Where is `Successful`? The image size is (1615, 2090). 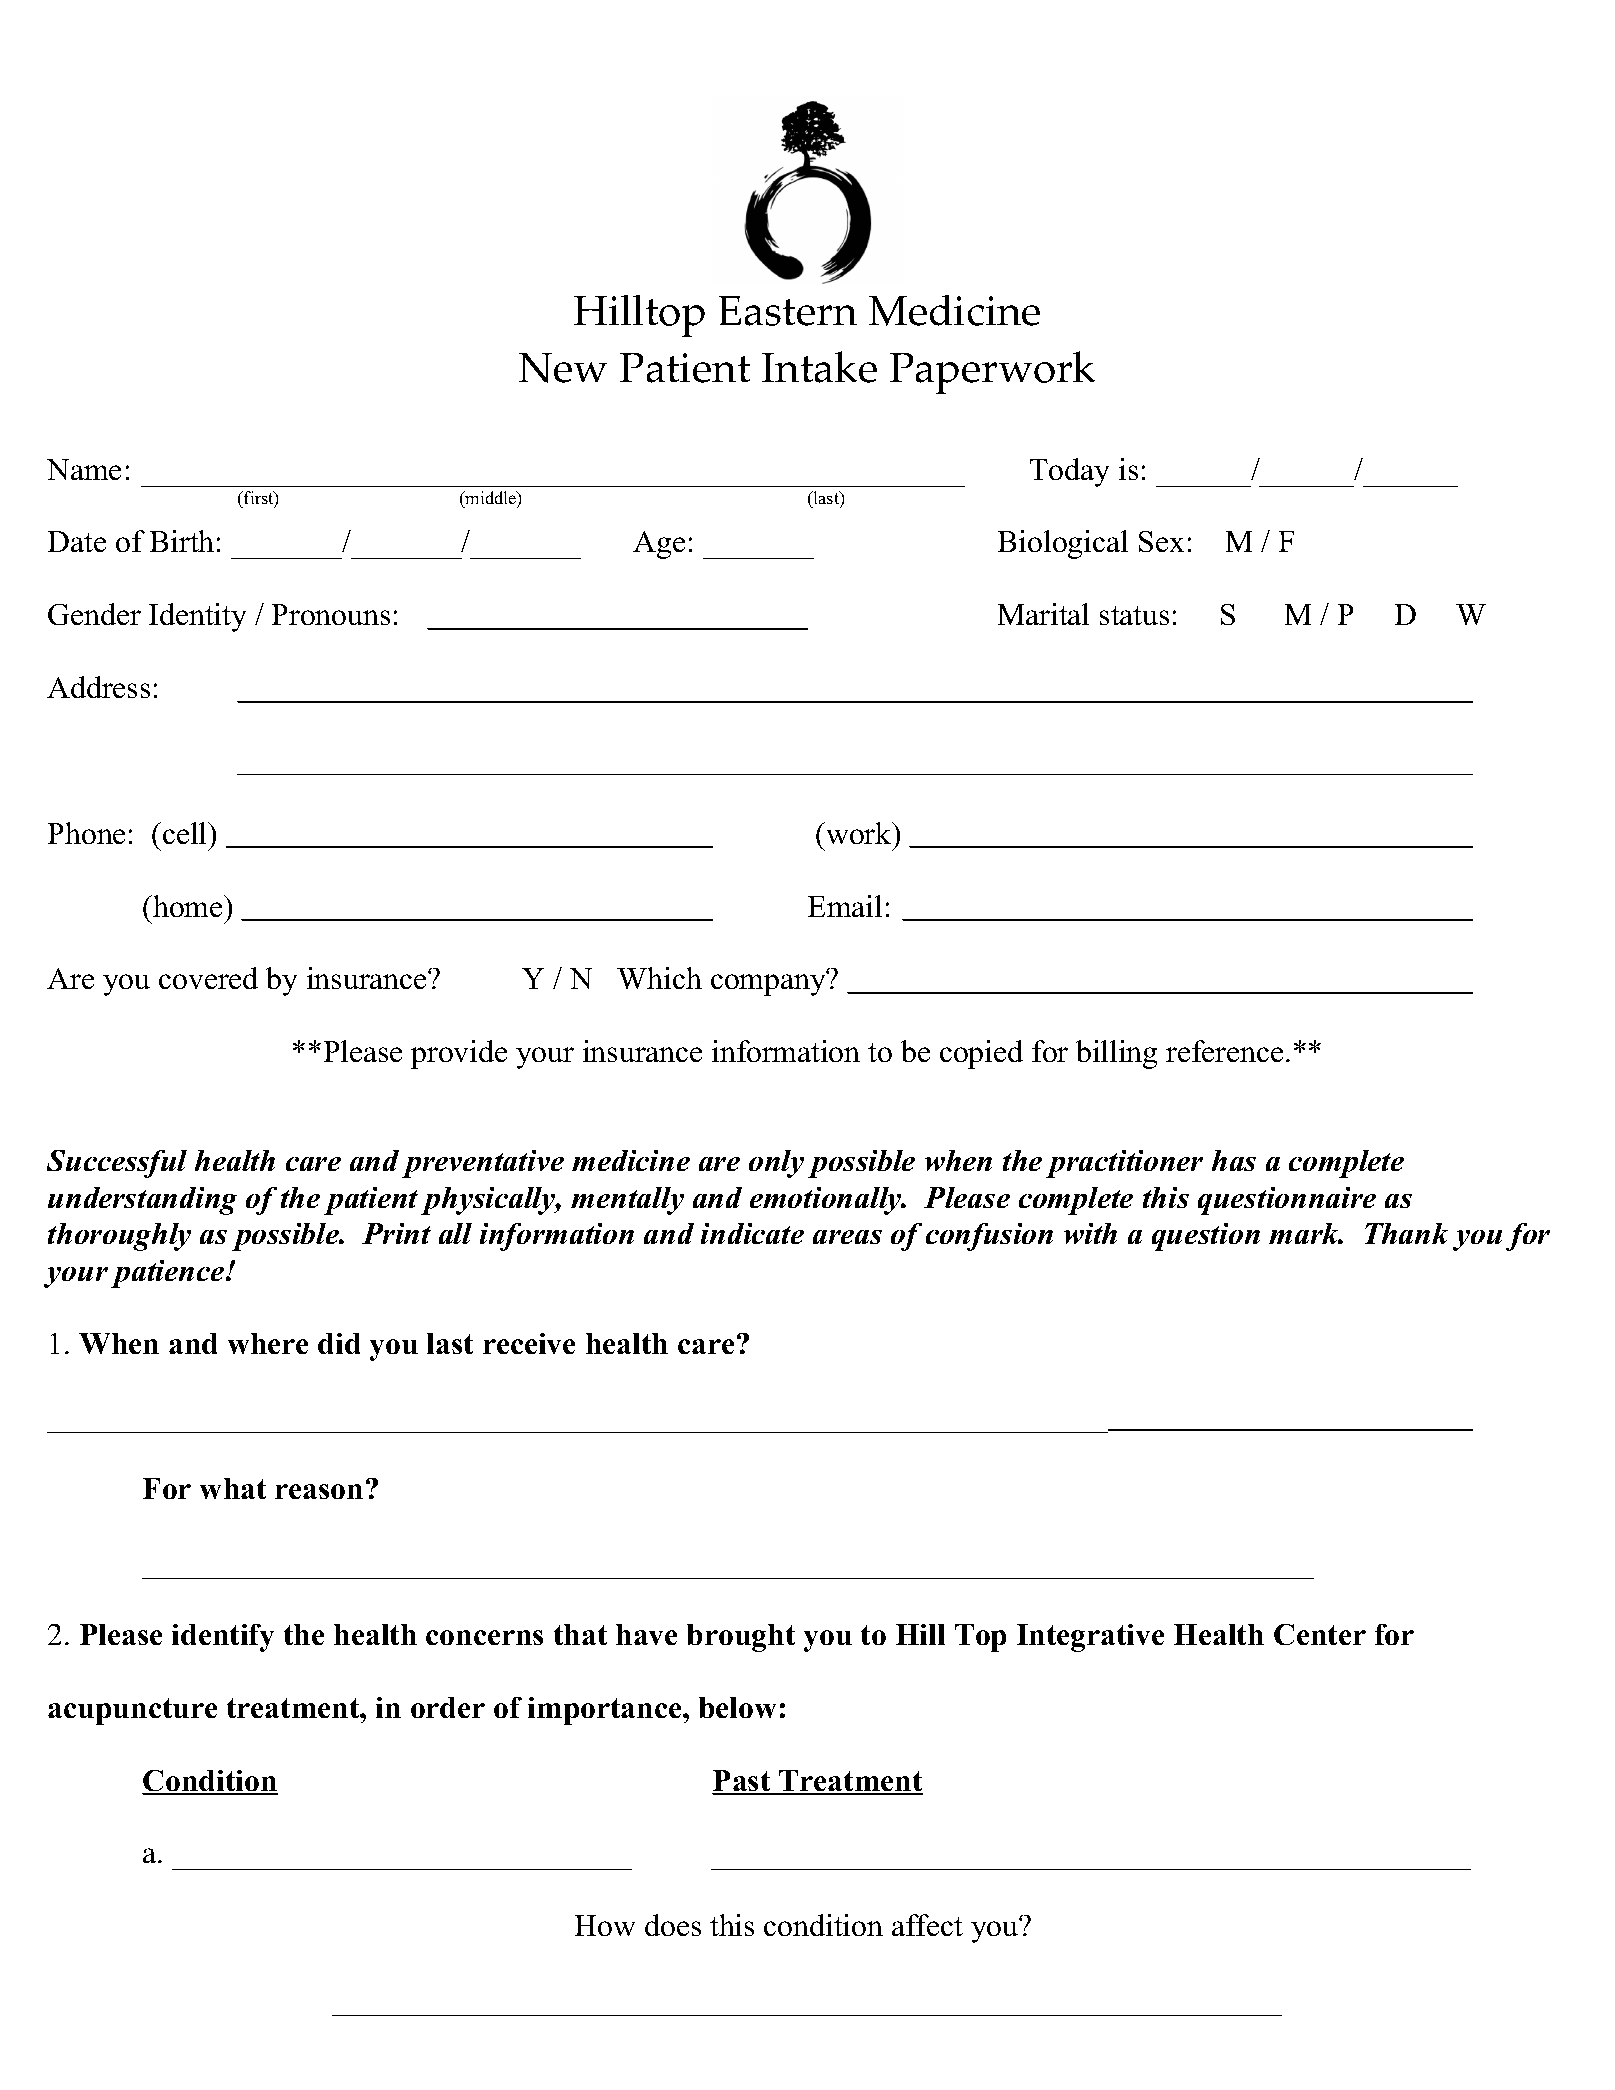
Successful is located at coordinates (117, 1164).
